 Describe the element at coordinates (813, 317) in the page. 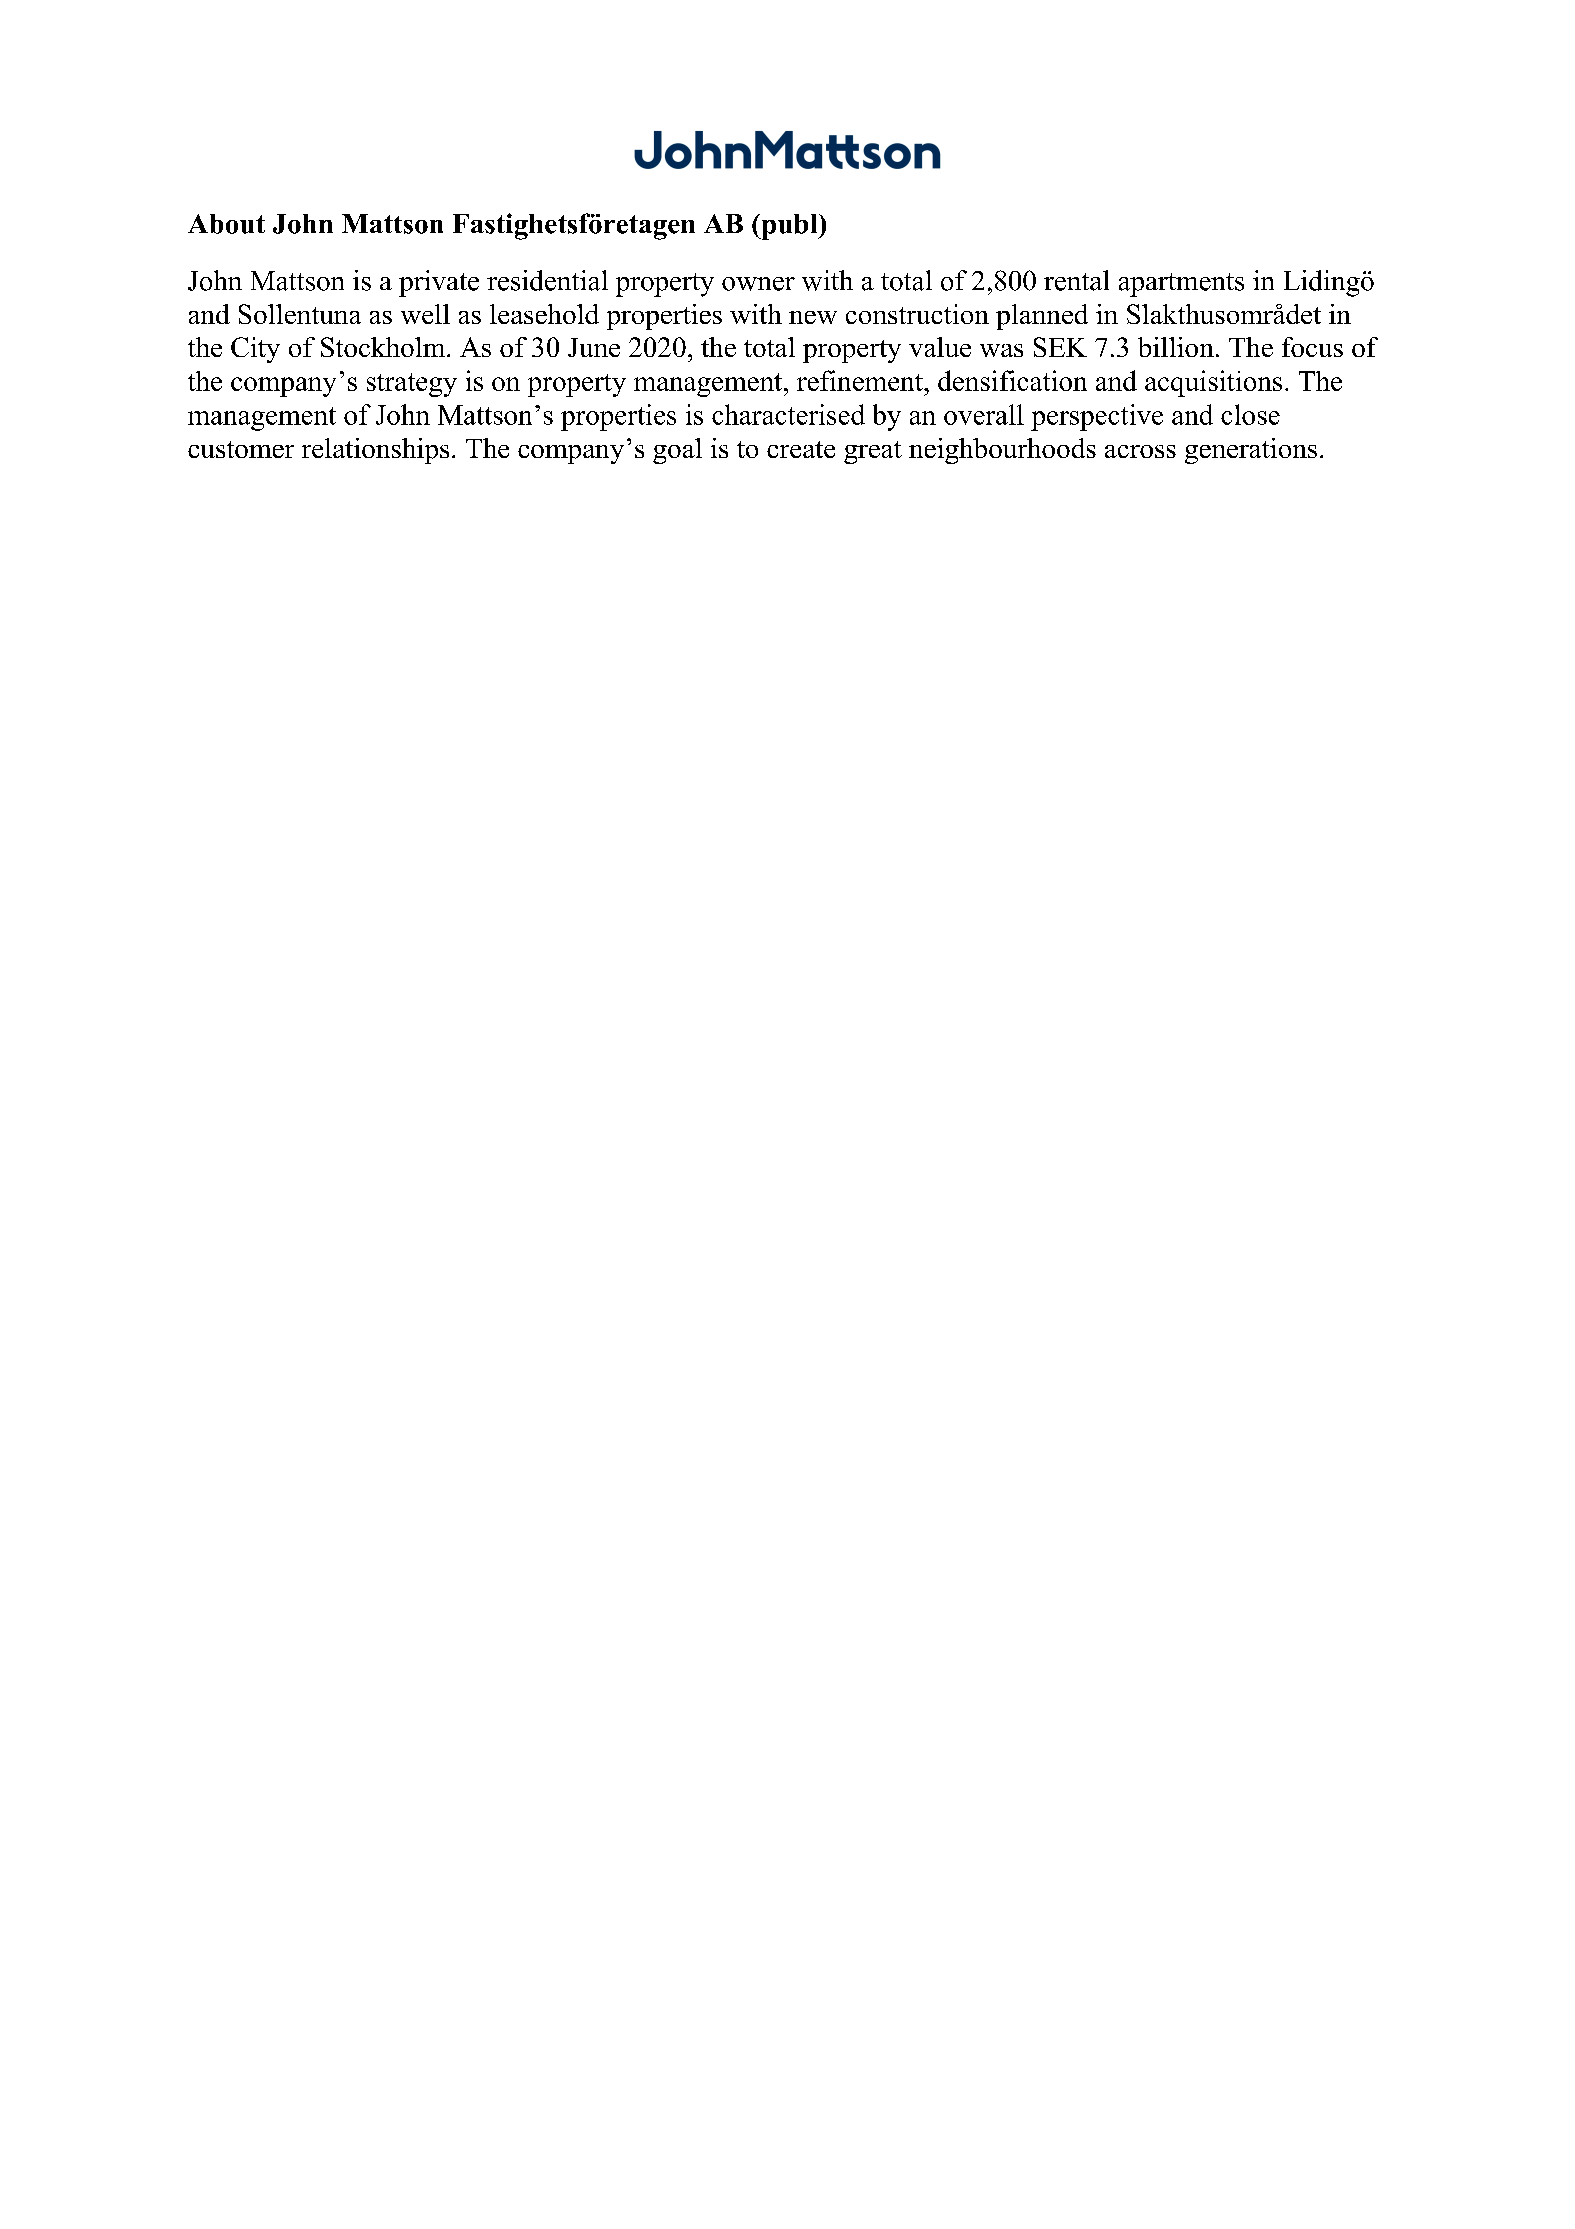

I see `new` at that location.
